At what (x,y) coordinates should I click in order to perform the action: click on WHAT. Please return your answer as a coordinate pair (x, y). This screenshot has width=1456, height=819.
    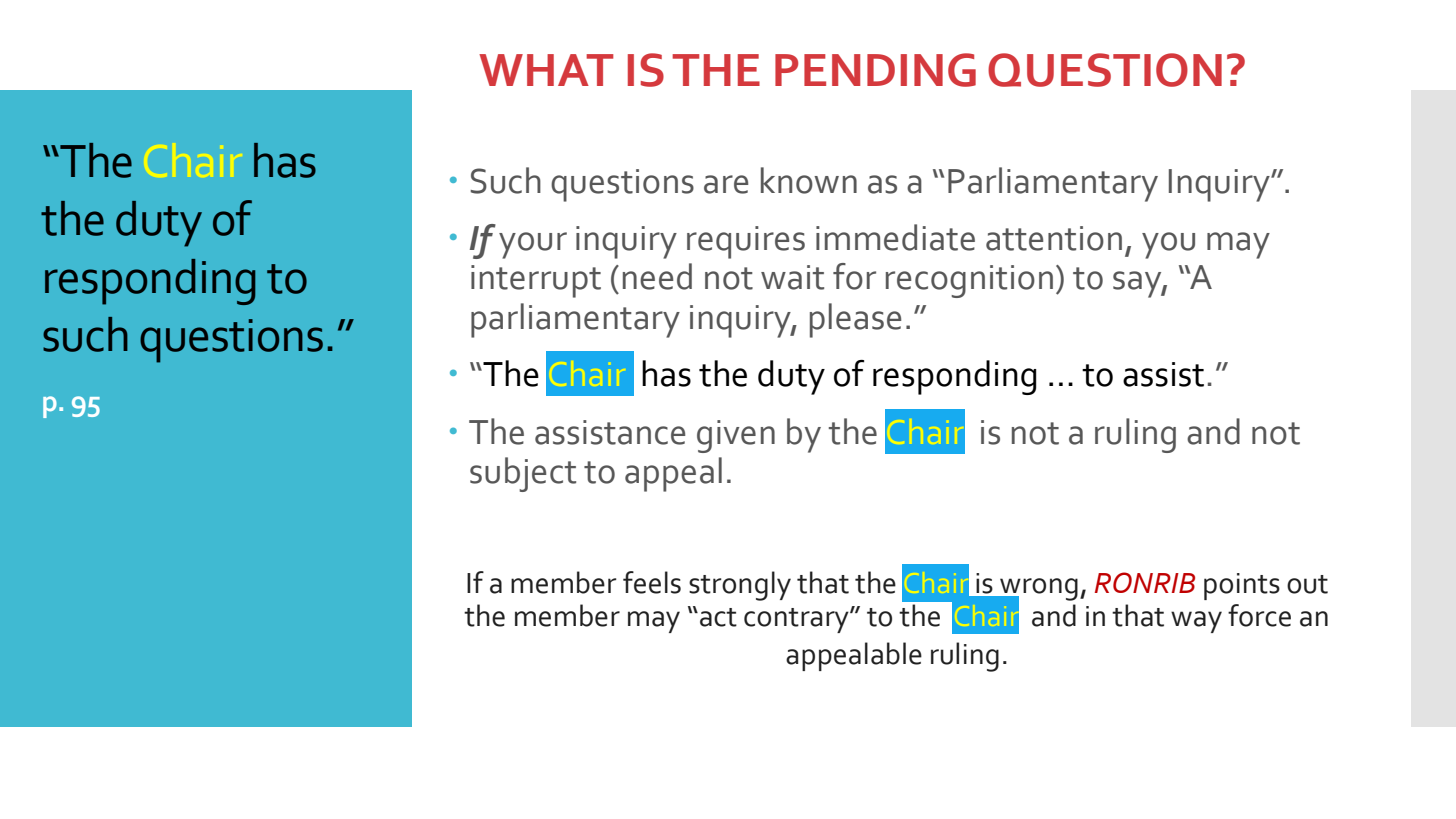
    Looking at the image, I should click on (546, 70).
